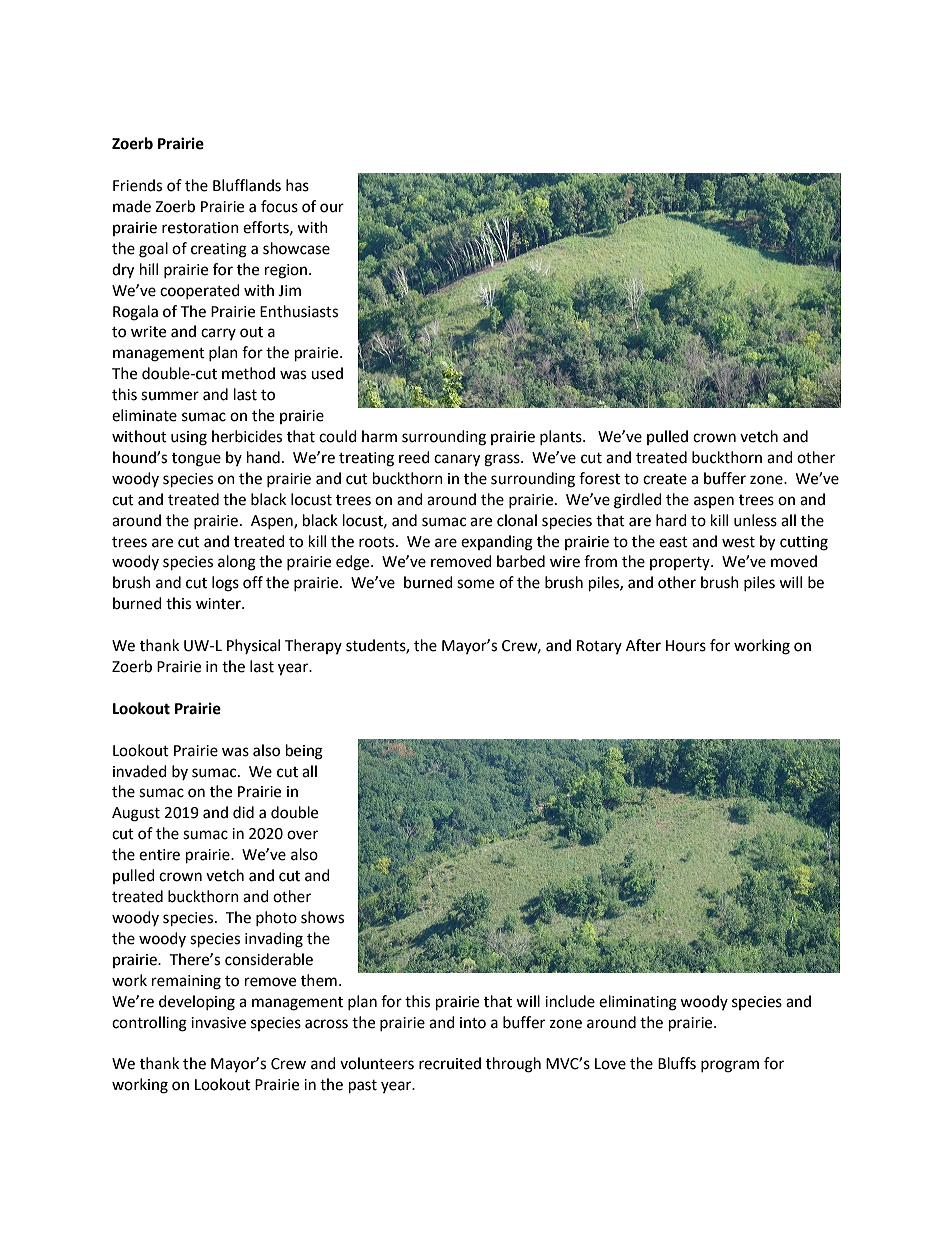 The height and width of the screenshot is (1233, 952). What do you see at coordinates (304, 752) in the screenshot?
I see `being` at bounding box center [304, 752].
